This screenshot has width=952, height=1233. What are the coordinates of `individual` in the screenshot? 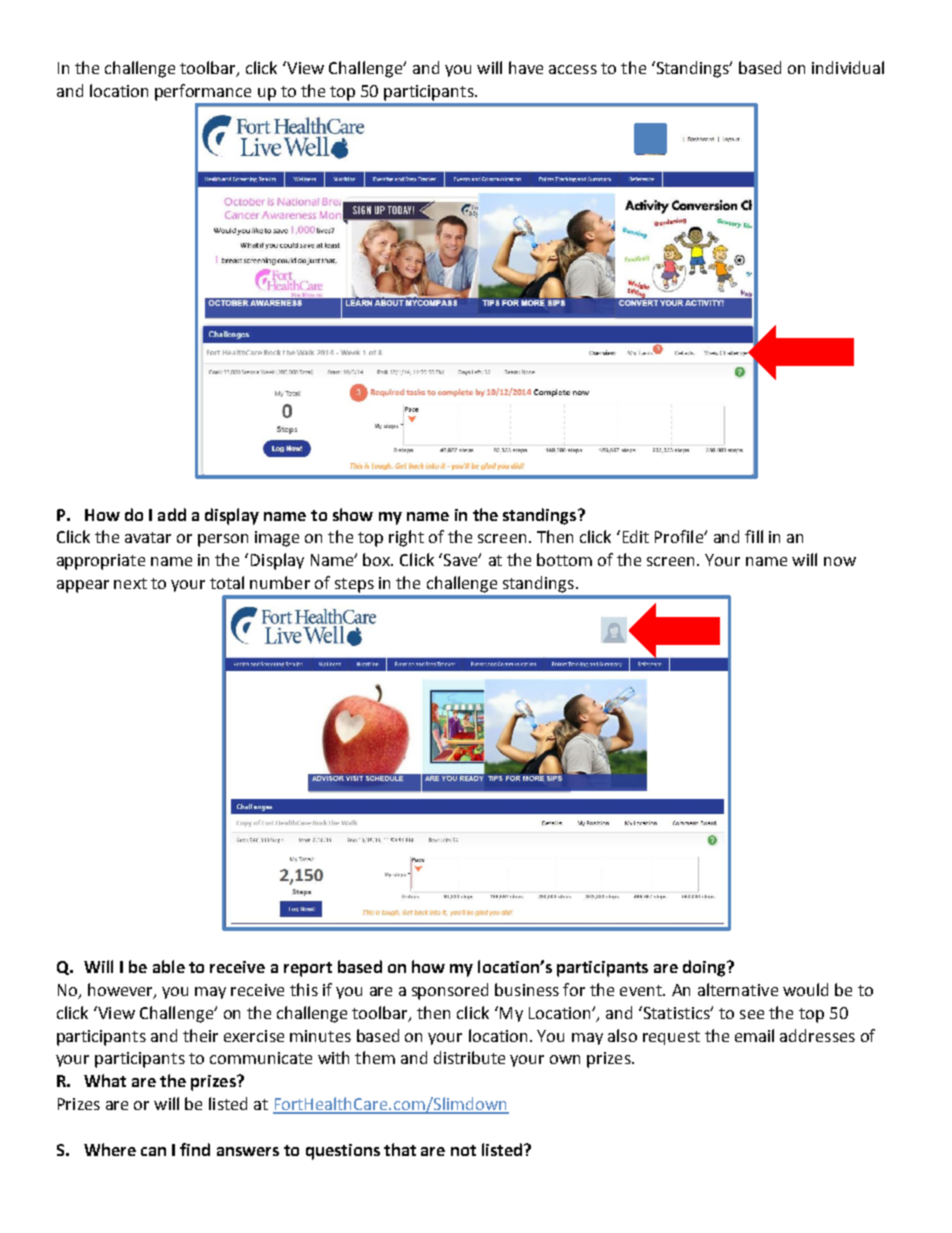 It's located at (848, 67).
